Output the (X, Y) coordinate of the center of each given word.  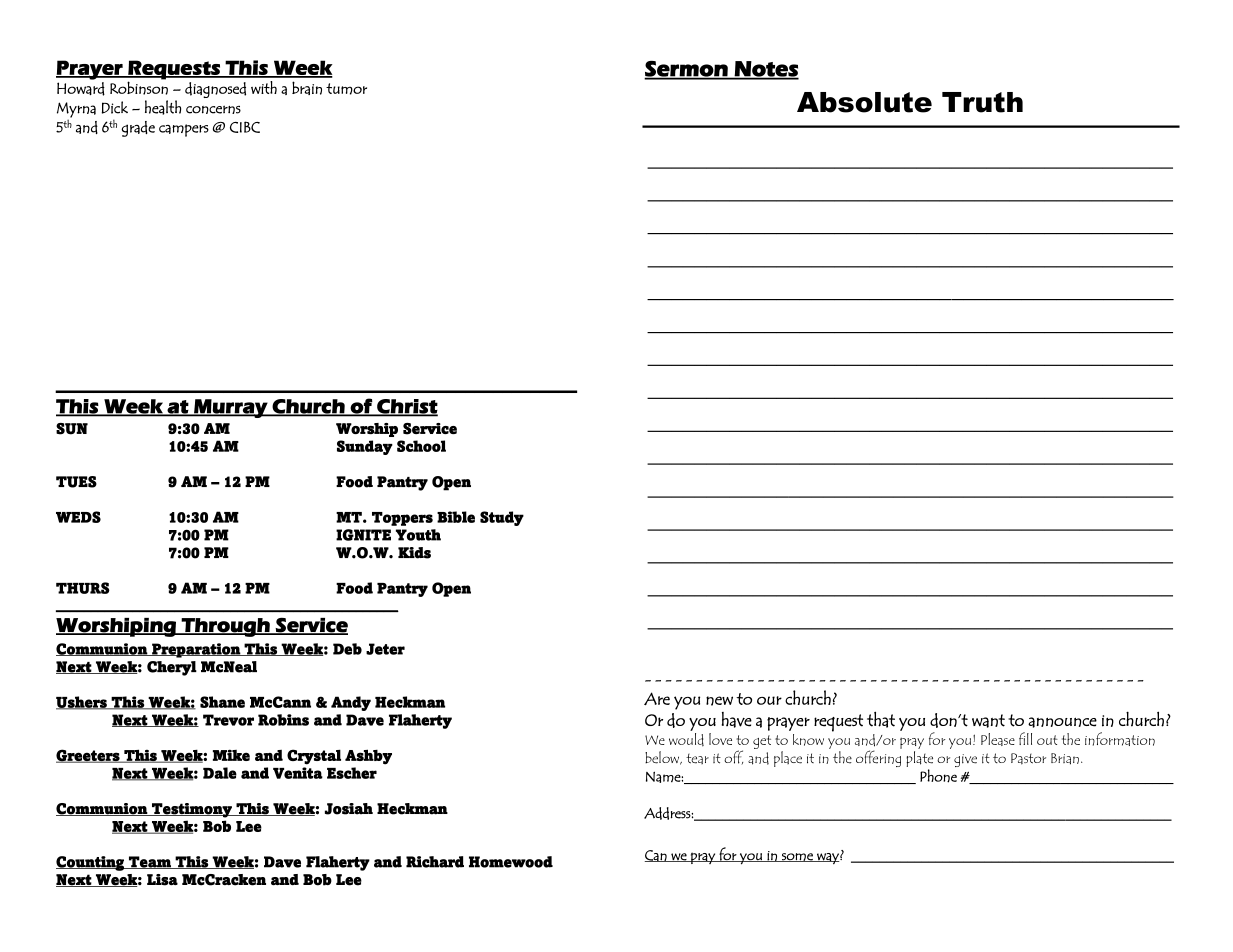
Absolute (864, 102)
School (421, 446)
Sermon (687, 70)
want (988, 721)
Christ (406, 407)
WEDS (78, 517)
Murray (231, 408)
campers (184, 130)
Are (657, 698)
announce (1062, 722)
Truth (982, 102)
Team (150, 862)
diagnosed (215, 90)
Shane (222, 702)
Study (502, 518)
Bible (456, 517)
